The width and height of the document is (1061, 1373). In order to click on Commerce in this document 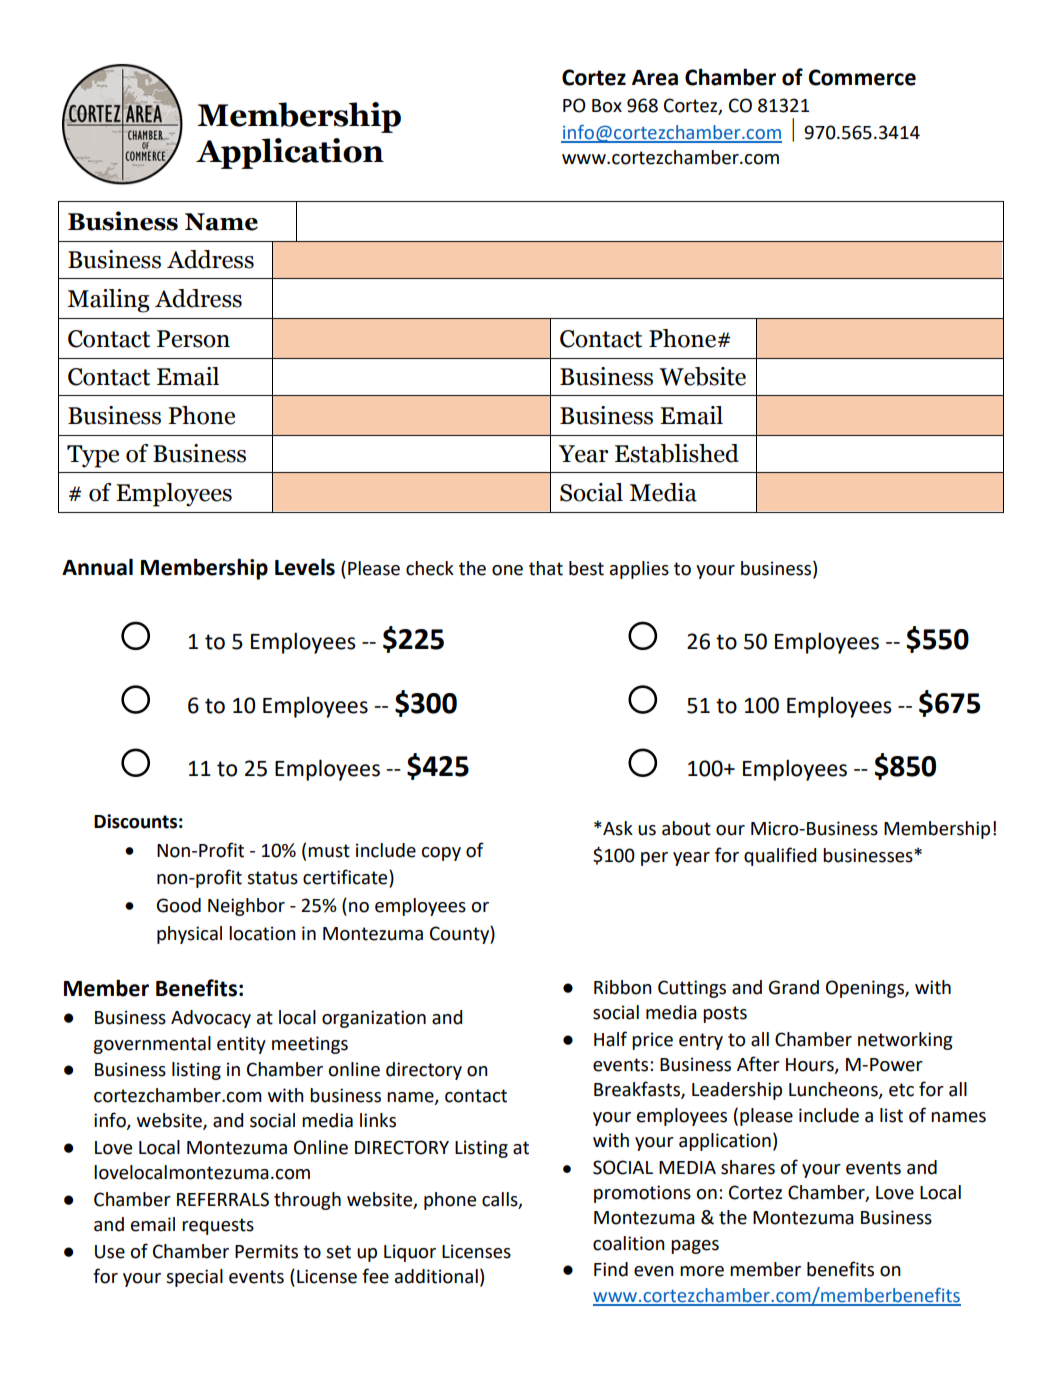, I will do `click(862, 77)`.
